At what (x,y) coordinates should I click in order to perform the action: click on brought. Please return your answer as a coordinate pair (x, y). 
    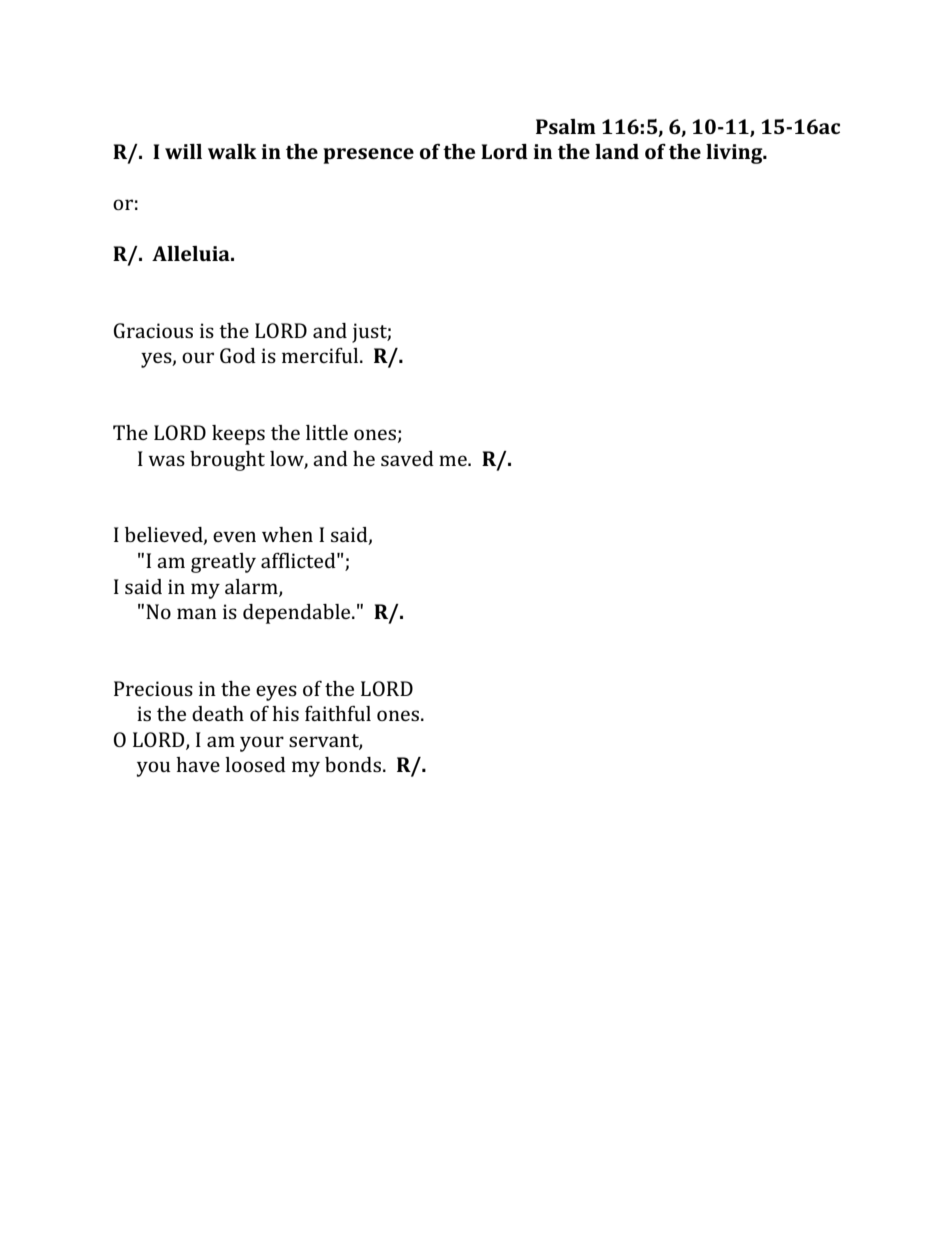
    Looking at the image, I should click on (227, 461).
